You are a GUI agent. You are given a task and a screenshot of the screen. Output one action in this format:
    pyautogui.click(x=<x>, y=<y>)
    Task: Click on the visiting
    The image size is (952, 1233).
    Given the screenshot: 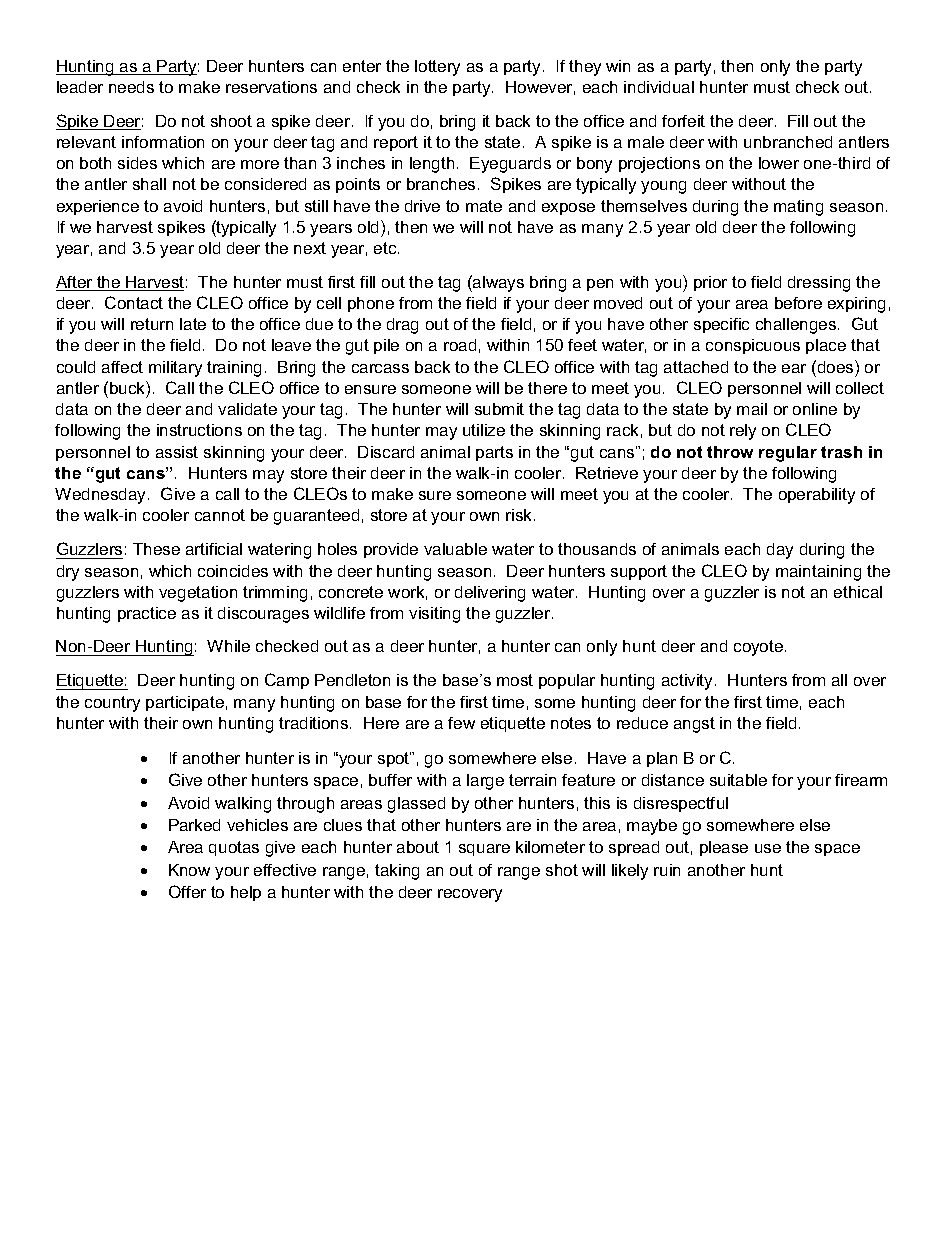 What is the action you would take?
    pyautogui.click(x=434, y=615)
